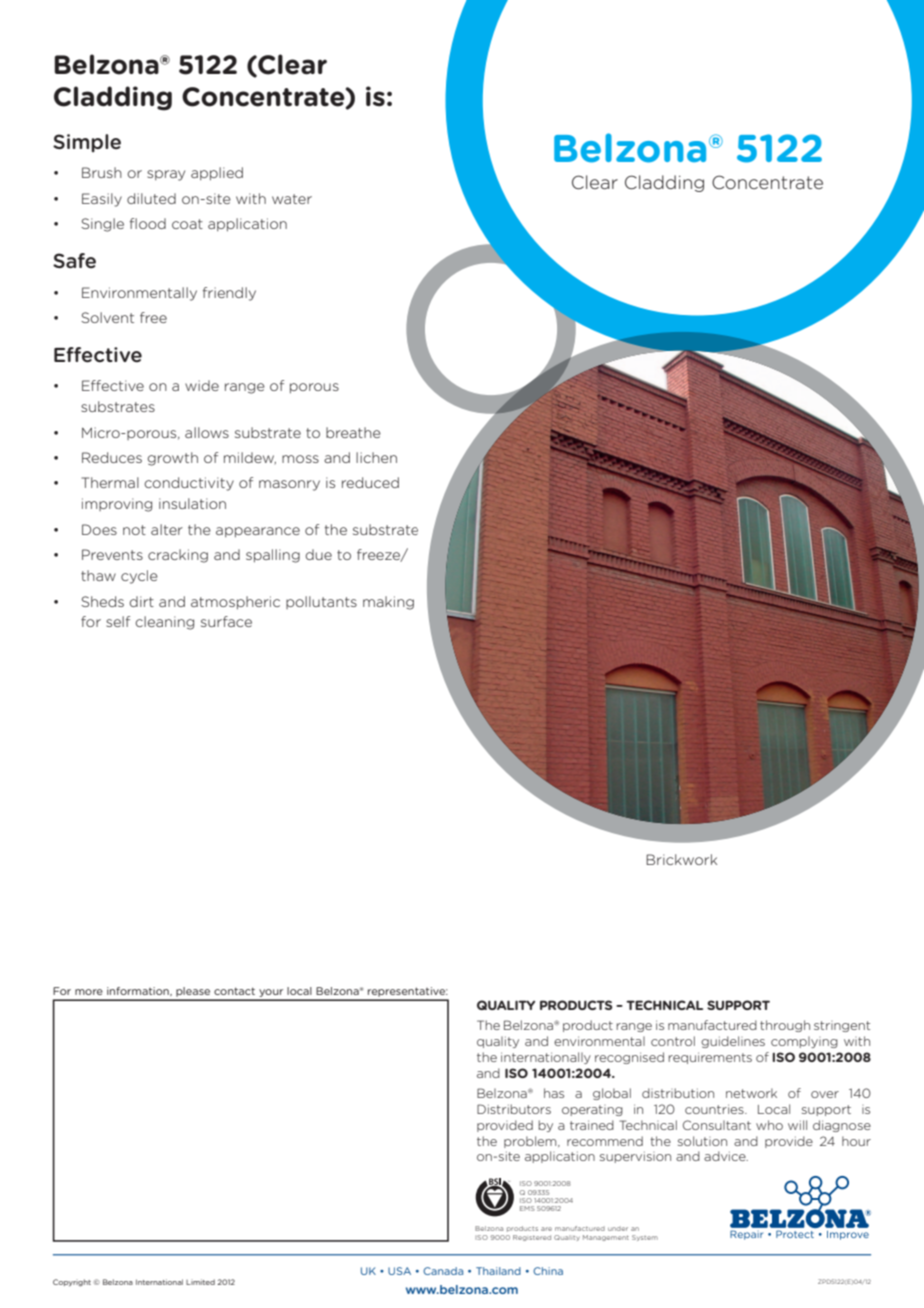 Image resolution: width=924 pixels, height=1308 pixels. What do you see at coordinates (234, 991) in the screenshot?
I see `contact` at bounding box center [234, 991].
